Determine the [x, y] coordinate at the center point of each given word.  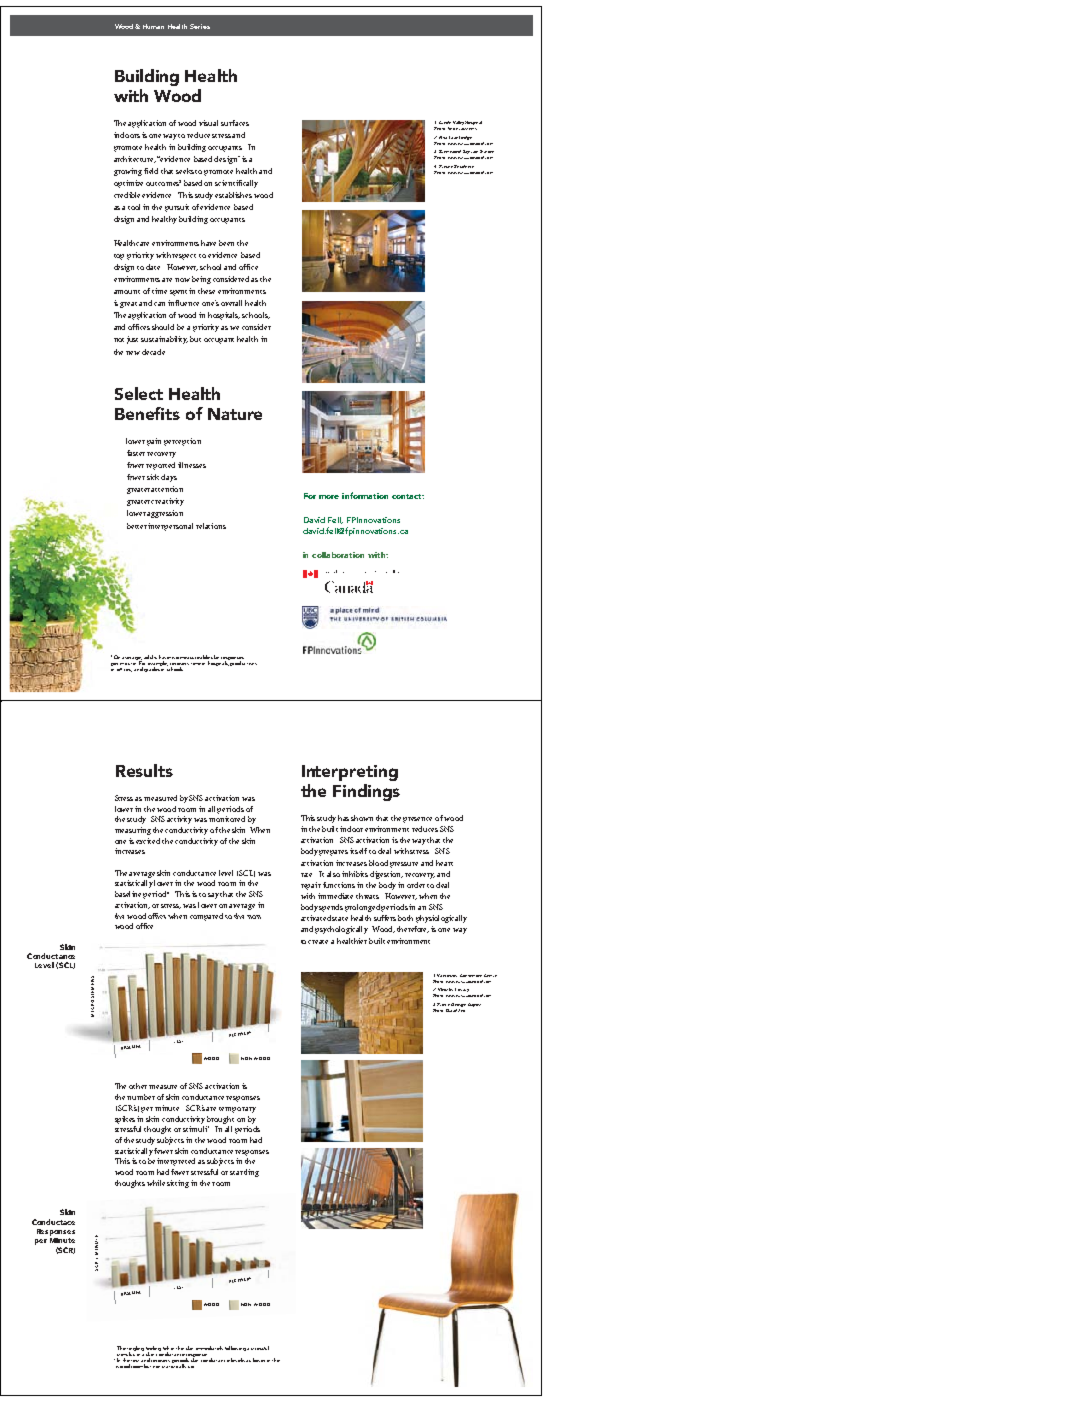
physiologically [441, 919]
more [329, 497]
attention [167, 489]
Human [153, 26]
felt [166, 1349]
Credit [445, 122]
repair [311, 886]
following [235, 1348]
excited [148, 841]
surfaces [235, 123]
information [365, 495]
